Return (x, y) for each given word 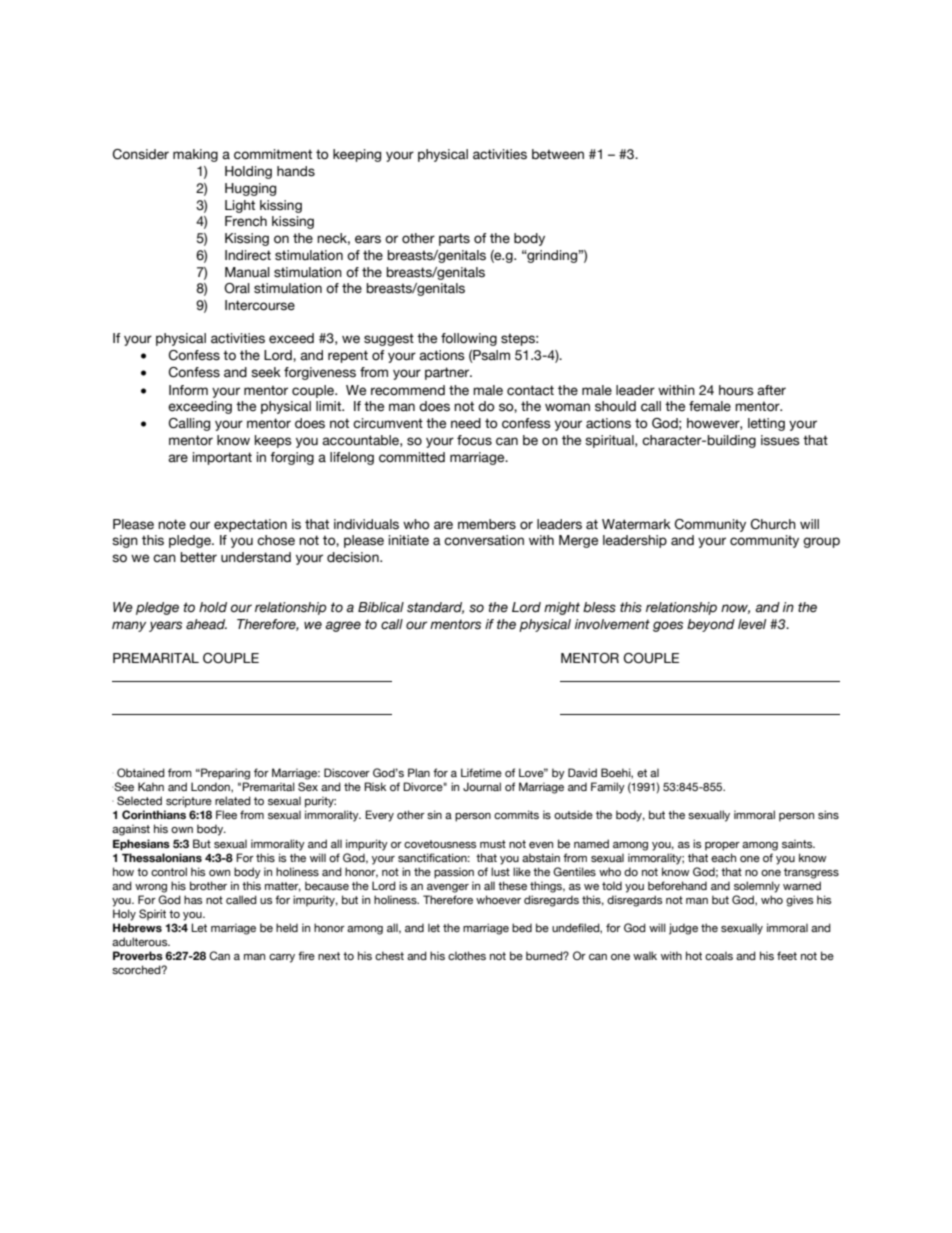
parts (454, 239)
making (195, 155)
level (752, 624)
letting (766, 424)
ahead (206, 624)
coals (719, 955)
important (222, 458)
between (558, 154)
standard (435, 608)
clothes (467, 955)
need (466, 423)
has (193, 899)
